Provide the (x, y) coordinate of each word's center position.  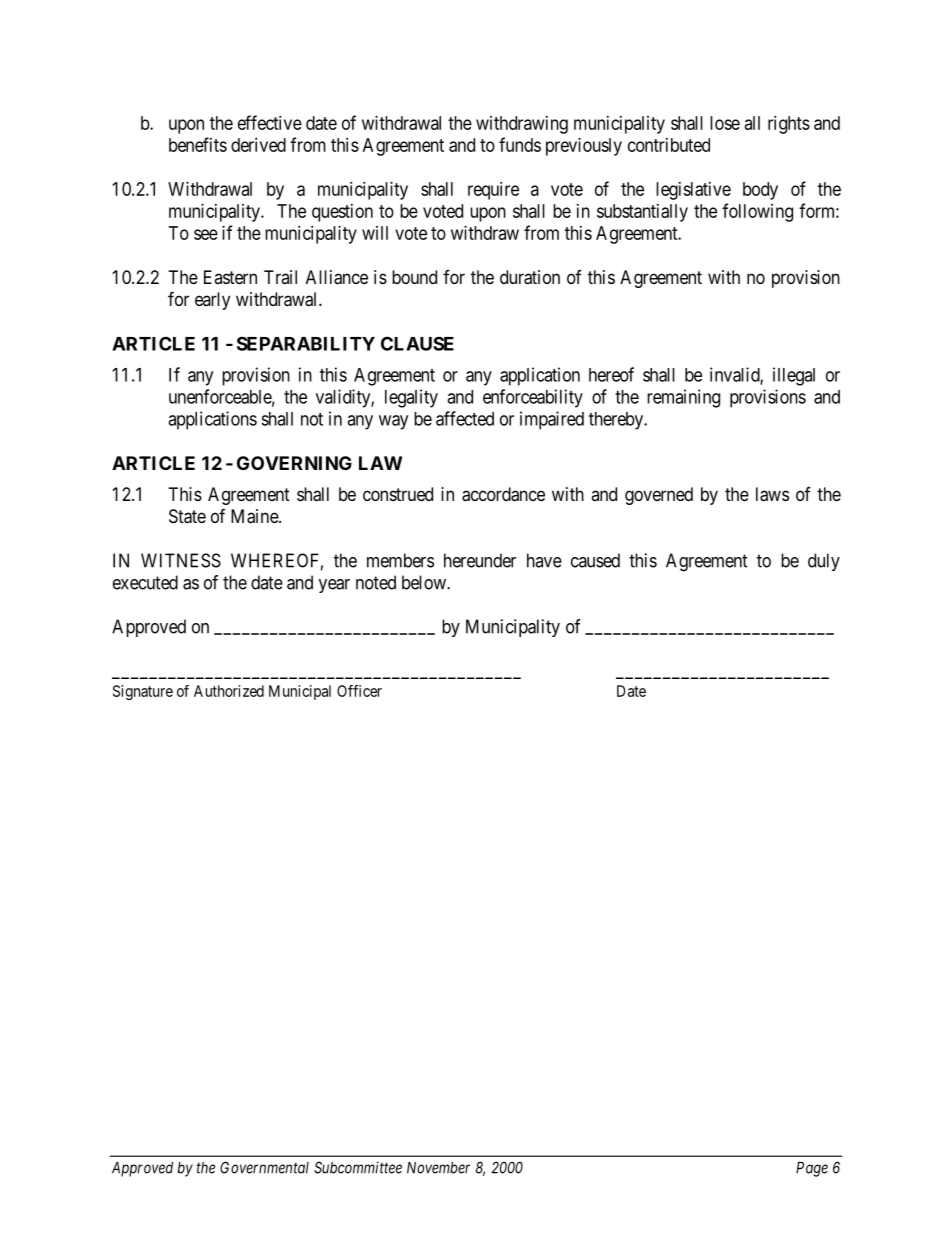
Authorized (229, 691)
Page (812, 1169)
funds (520, 144)
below (425, 582)
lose (725, 123)
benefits (198, 144)
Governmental (264, 1167)
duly (824, 562)
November (438, 1168)
